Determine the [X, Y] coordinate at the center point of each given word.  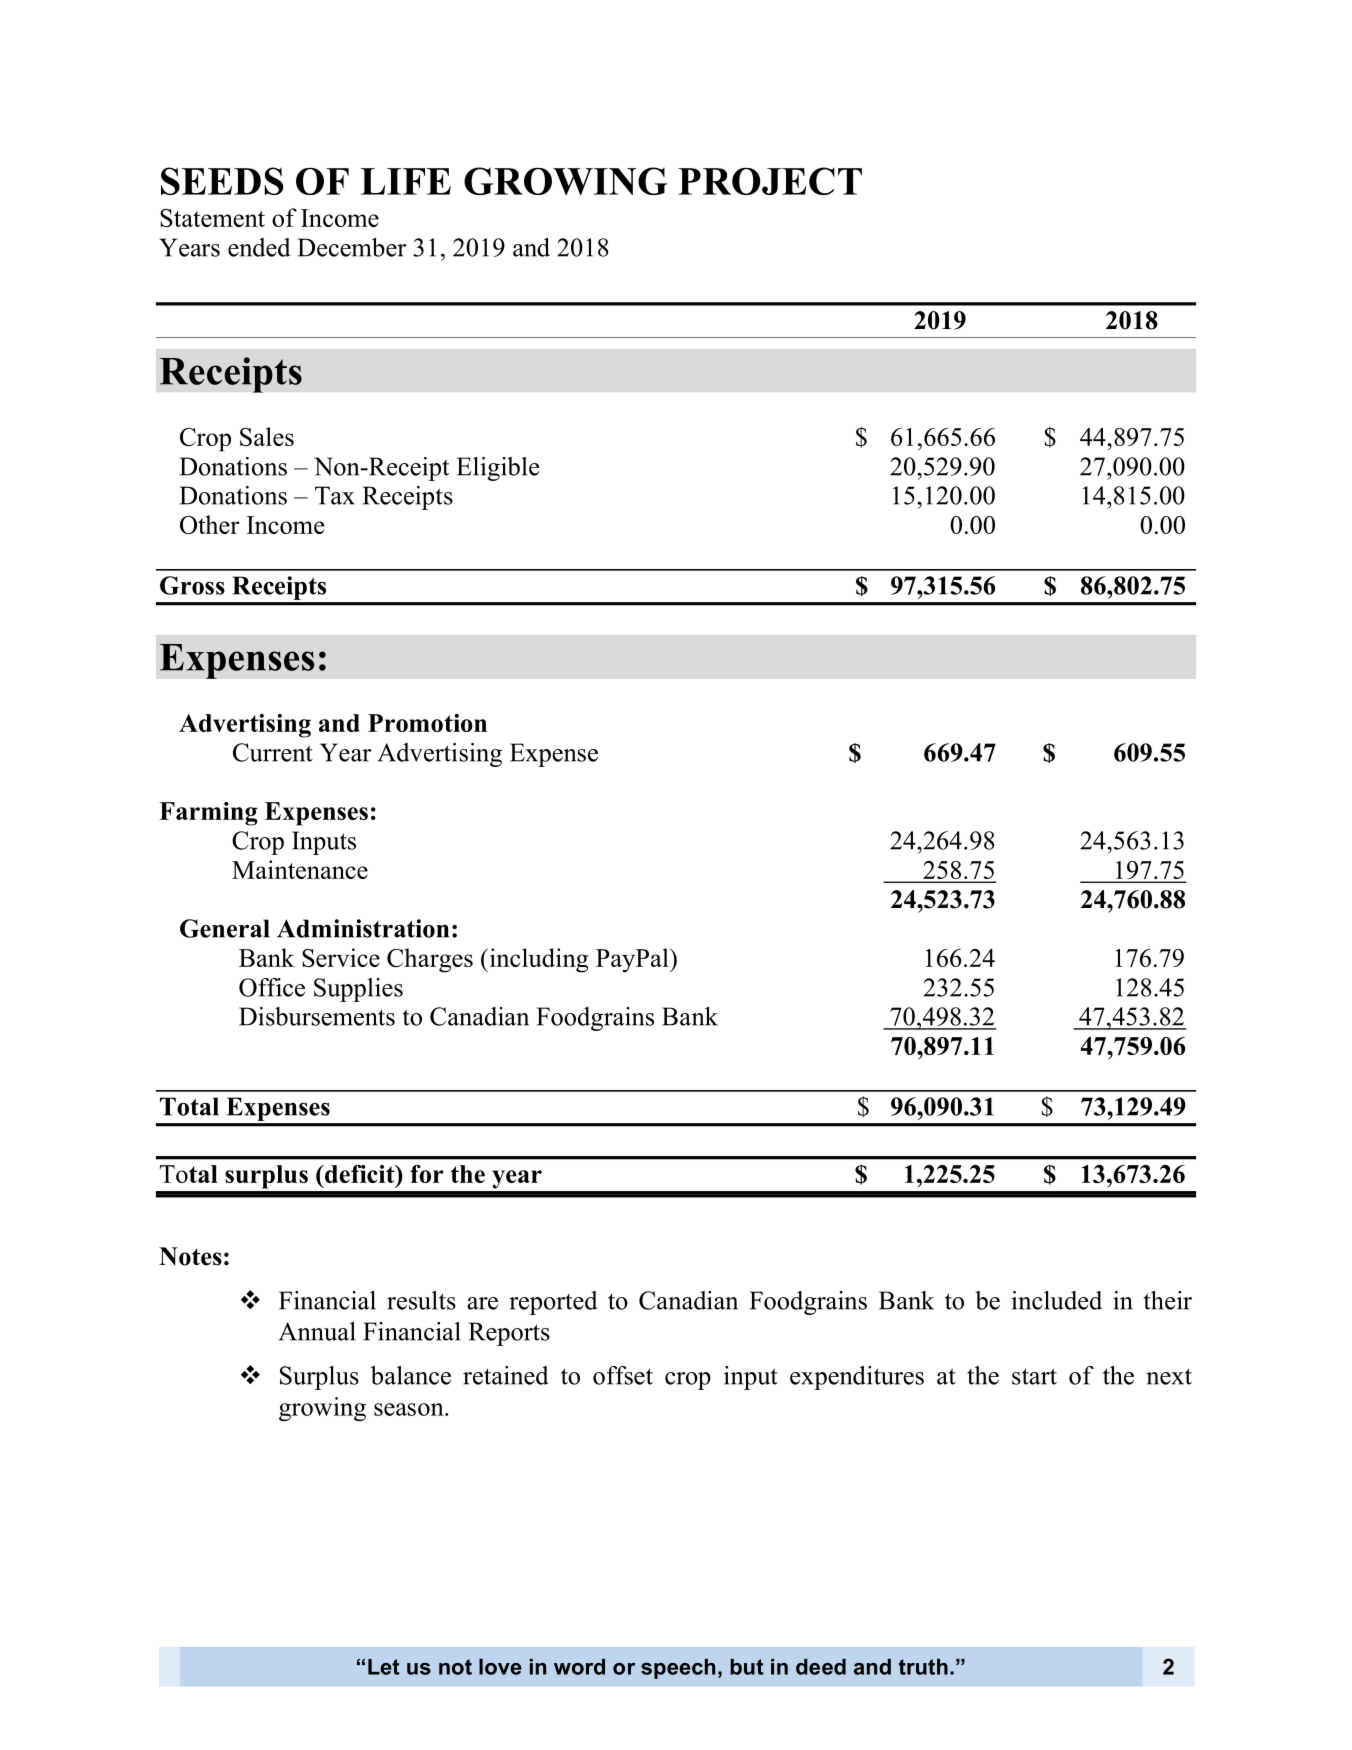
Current [273, 752]
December [352, 247]
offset [623, 1375]
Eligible [498, 469]
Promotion [427, 723]
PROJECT [770, 181]
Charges [430, 960]
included [1056, 1300]
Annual [317, 1331]
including [537, 960]
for [427, 1174]
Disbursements [317, 1016]
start [1034, 1376]
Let [383, 1667]
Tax [335, 495]
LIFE [406, 181]
